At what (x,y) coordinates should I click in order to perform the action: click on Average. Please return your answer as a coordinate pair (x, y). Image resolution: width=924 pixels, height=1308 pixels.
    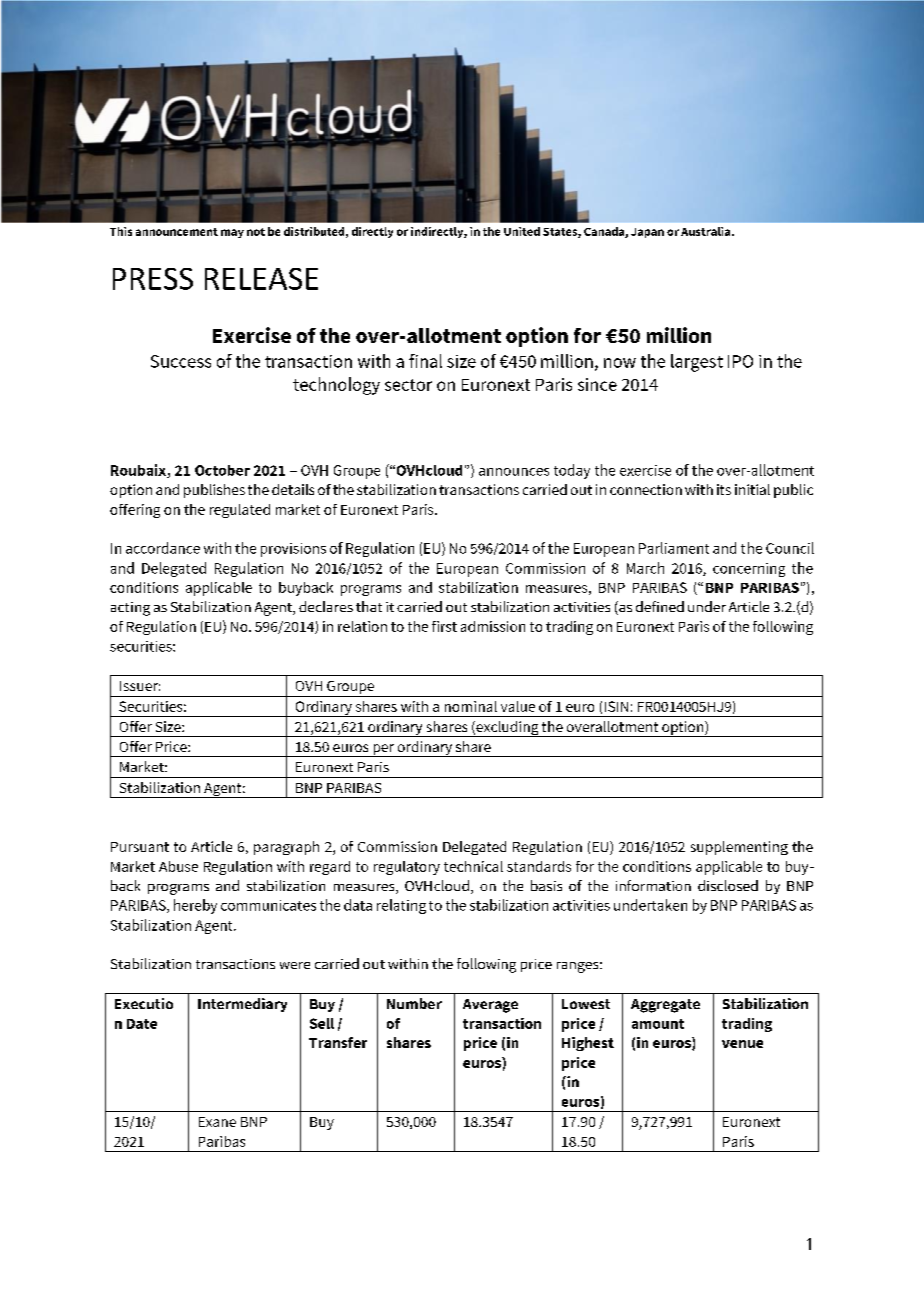
    Looking at the image, I should click on (490, 1006).
